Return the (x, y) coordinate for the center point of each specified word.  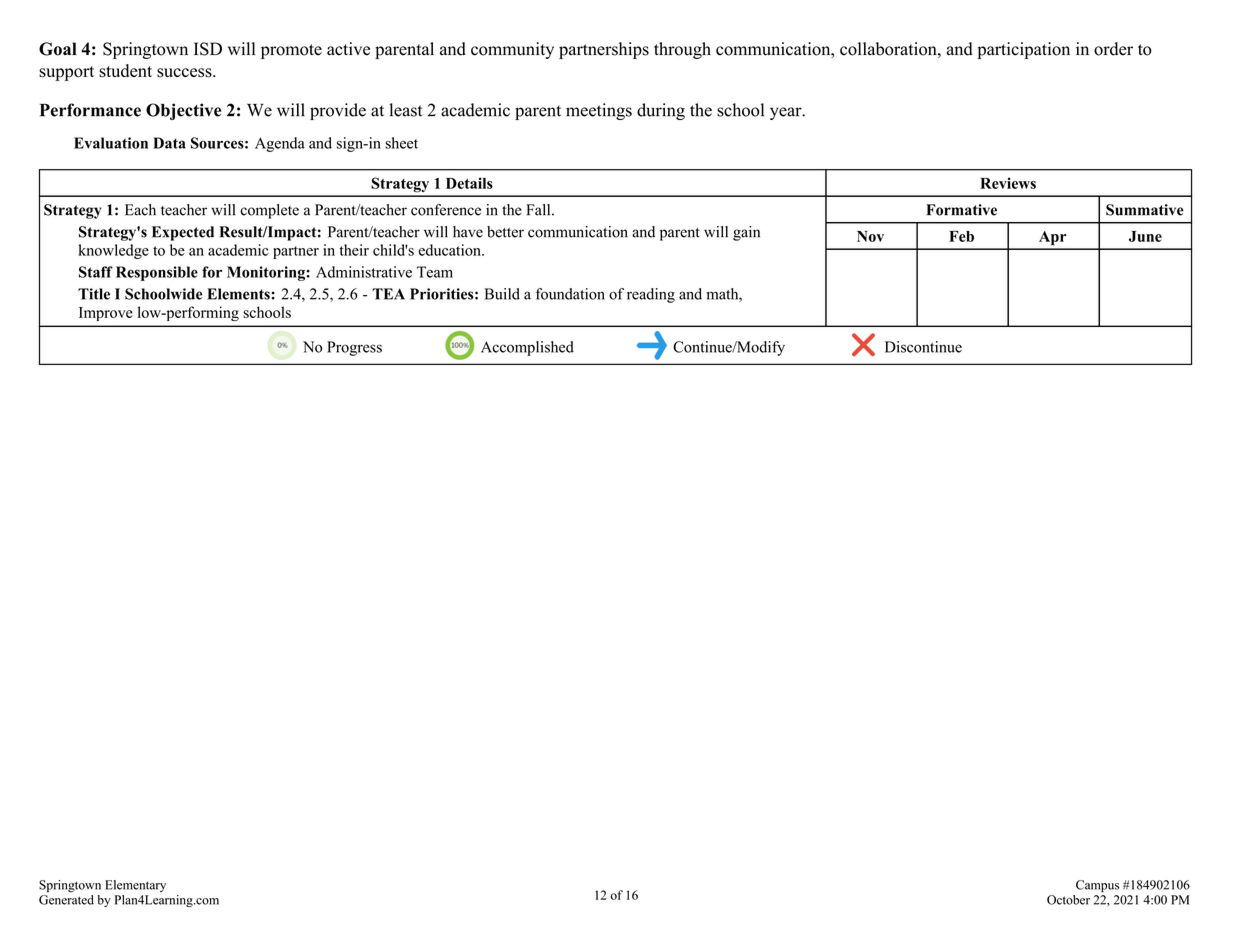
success (185, 73)
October (1068, 900)
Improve (106, 314)
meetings (599, 111)
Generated (66, 898)
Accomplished (527, 348)
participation (1023, 50)
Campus (1097, 886)
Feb (961, 236)
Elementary (135, 886)
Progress (354, 348)
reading (651, 295)
